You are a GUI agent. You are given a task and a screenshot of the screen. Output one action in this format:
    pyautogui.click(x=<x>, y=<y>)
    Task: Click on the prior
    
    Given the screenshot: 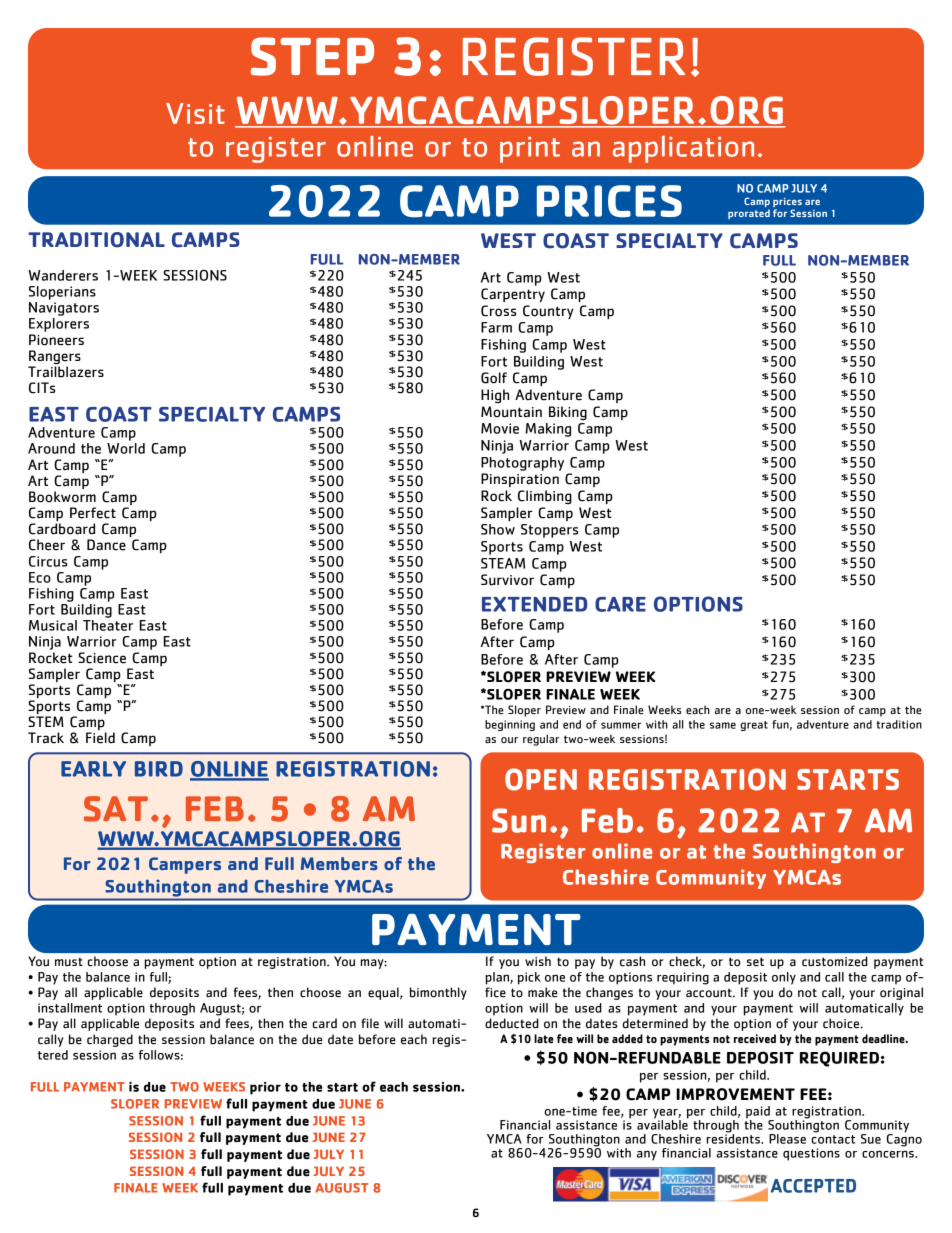 What is the action you would take?
    pyautogui.click(x=265, y=1088)
